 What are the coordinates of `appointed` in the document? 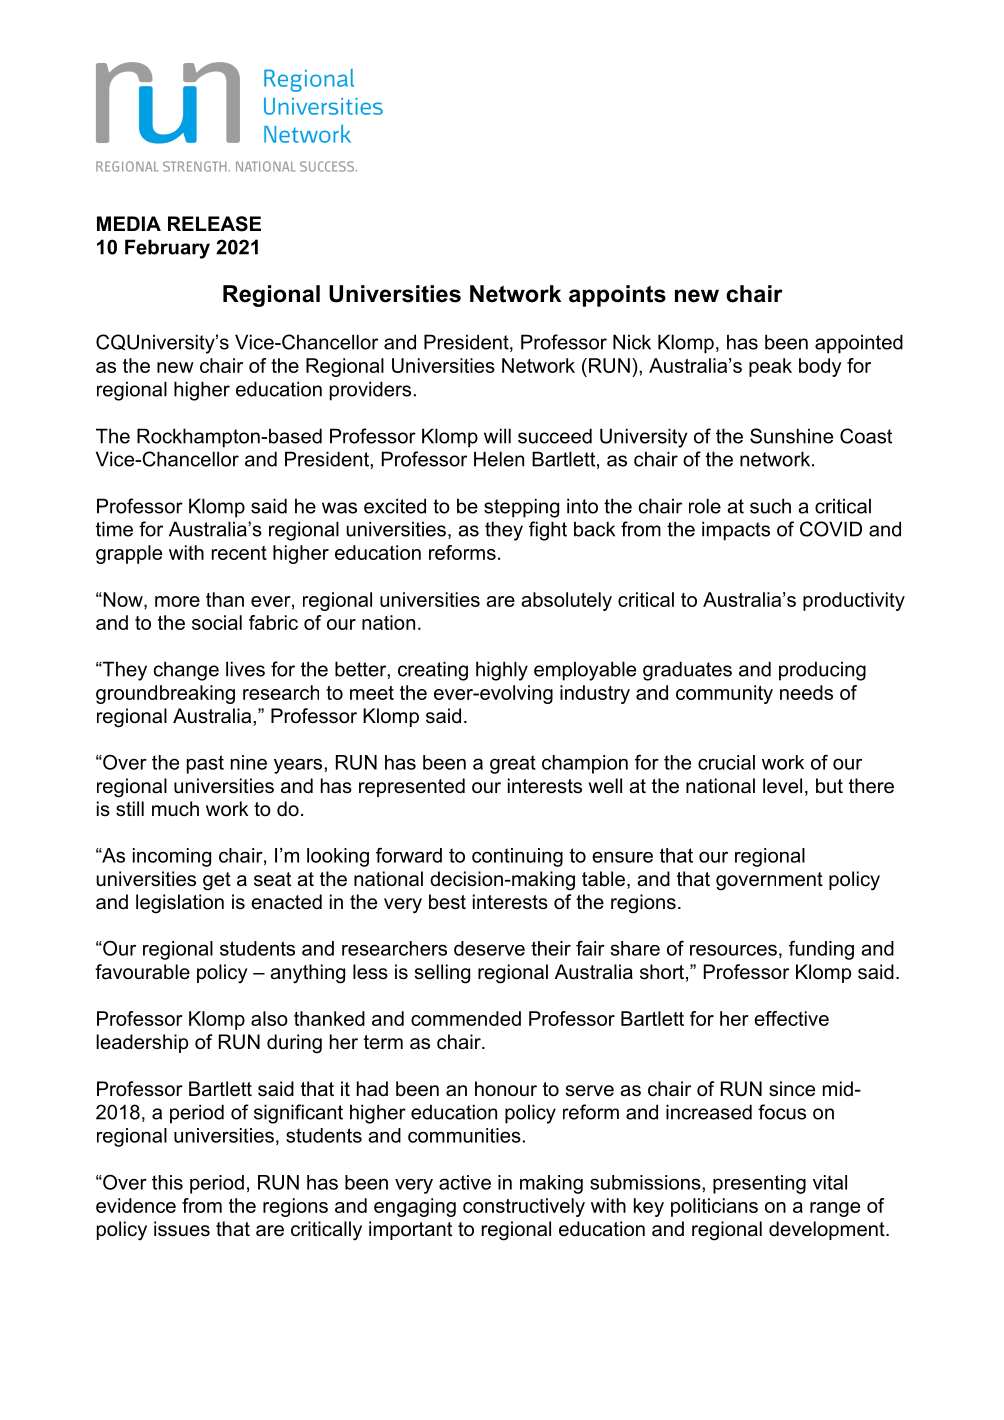 It's located at (859, 344).
